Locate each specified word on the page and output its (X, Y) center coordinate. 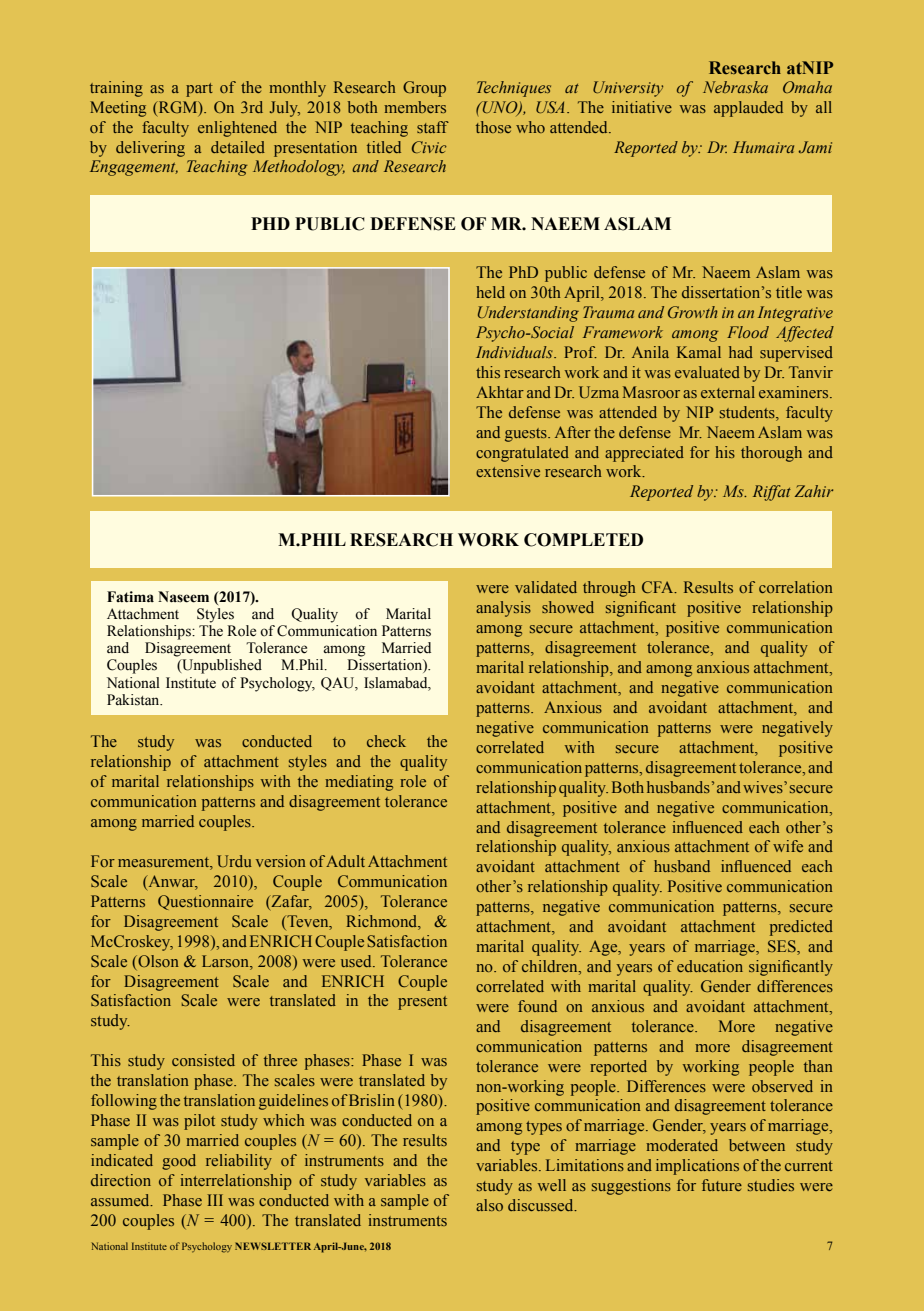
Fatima (130, 597)
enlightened (237, 129)
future (722, 1185)
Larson (226, 961)
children (551, 967)
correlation (796, 587)
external (728, 392)
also (489, 1205)
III (215, 1200)
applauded (748, 109)
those (493, 127)
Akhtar (500, 392)
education (710, 966)
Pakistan (134, 700)
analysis (503, 609)
